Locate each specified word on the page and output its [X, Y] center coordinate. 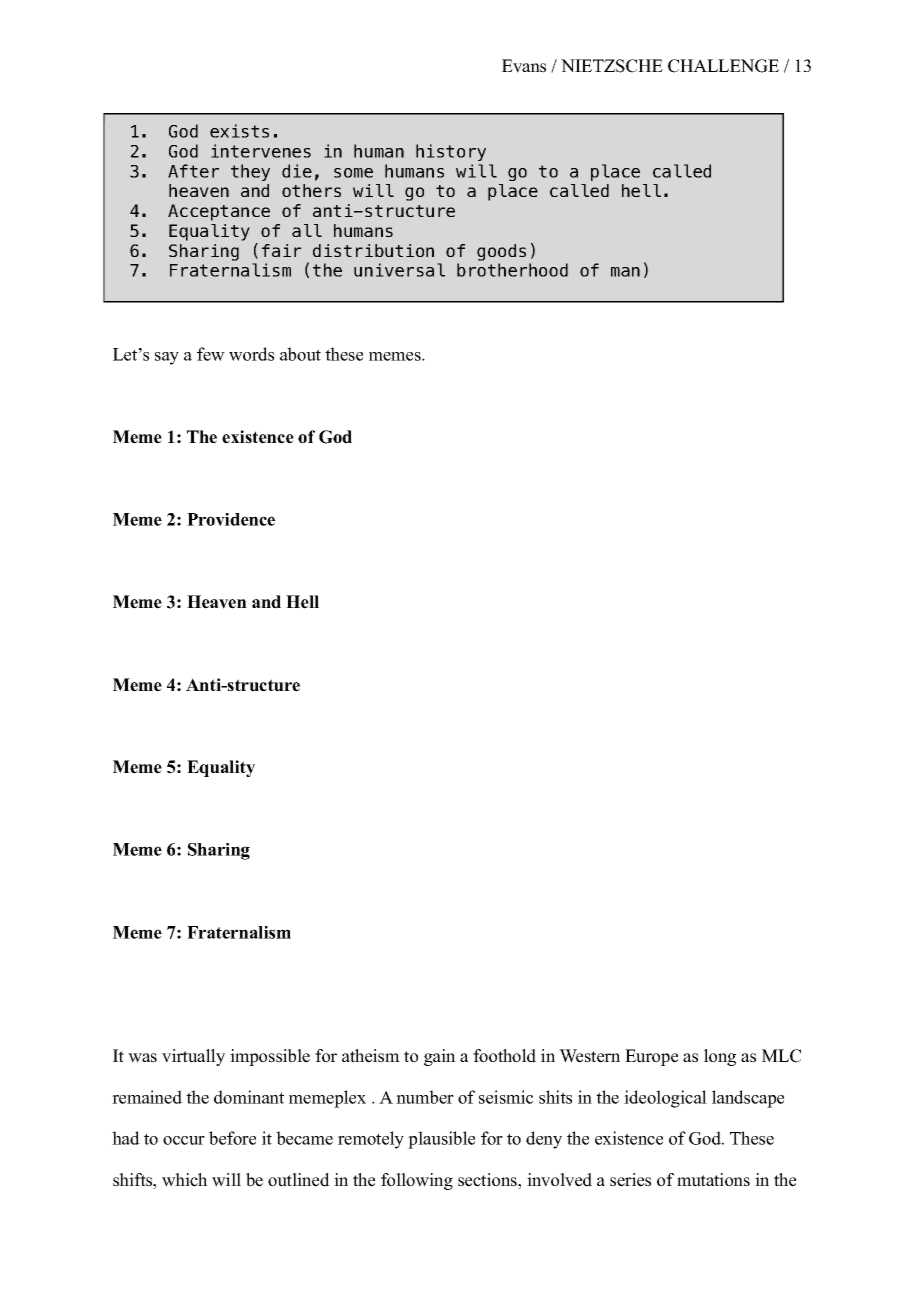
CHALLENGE [723, 66]
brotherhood [512, 270]
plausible [441, 1140]
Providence [231, 519]
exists [239, 131]
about [300, 354]
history [451, 152]
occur [184, 1140]
